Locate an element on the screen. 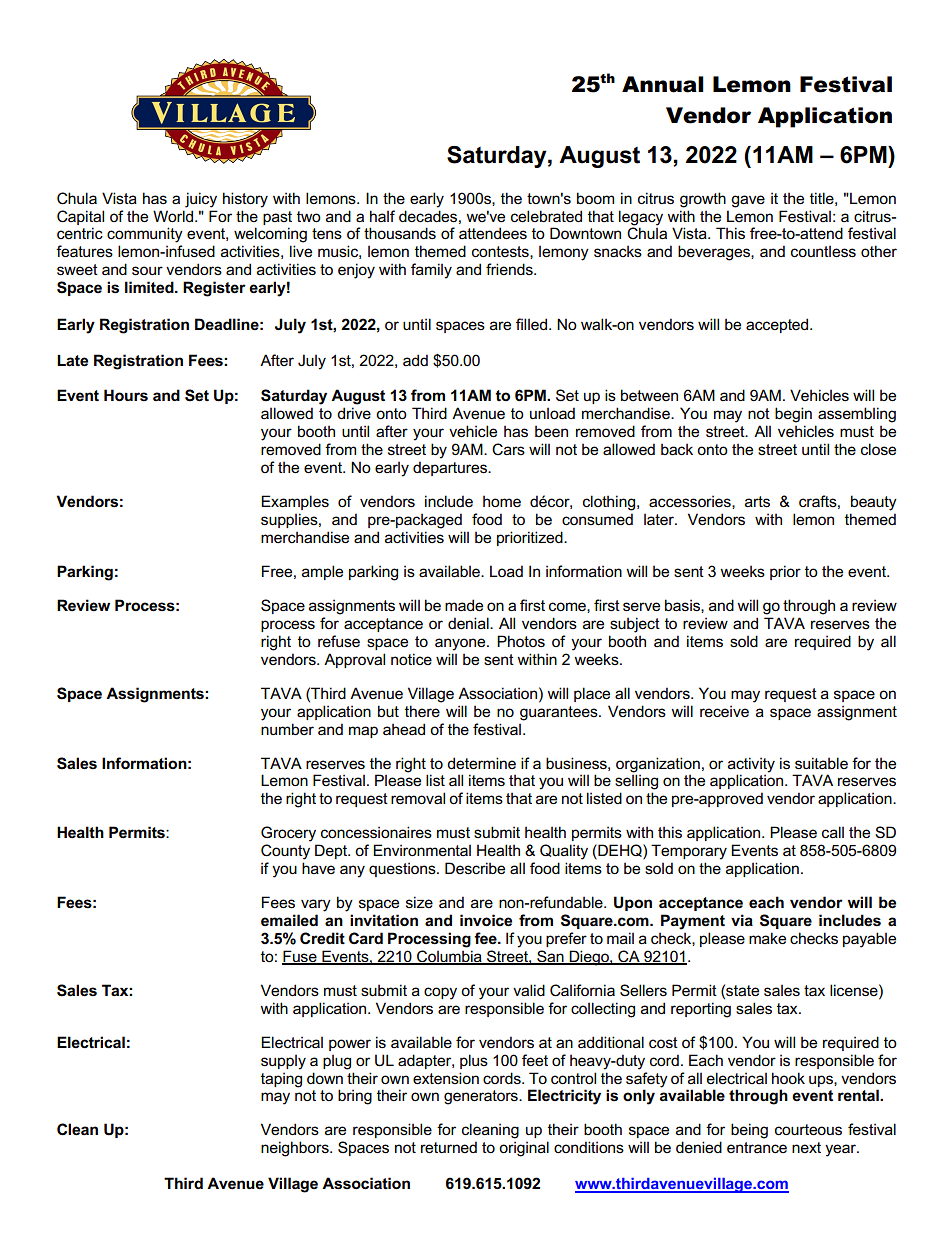 This screenshot has height=1233, width=952. Hours is located at coordinates (126, 395).
